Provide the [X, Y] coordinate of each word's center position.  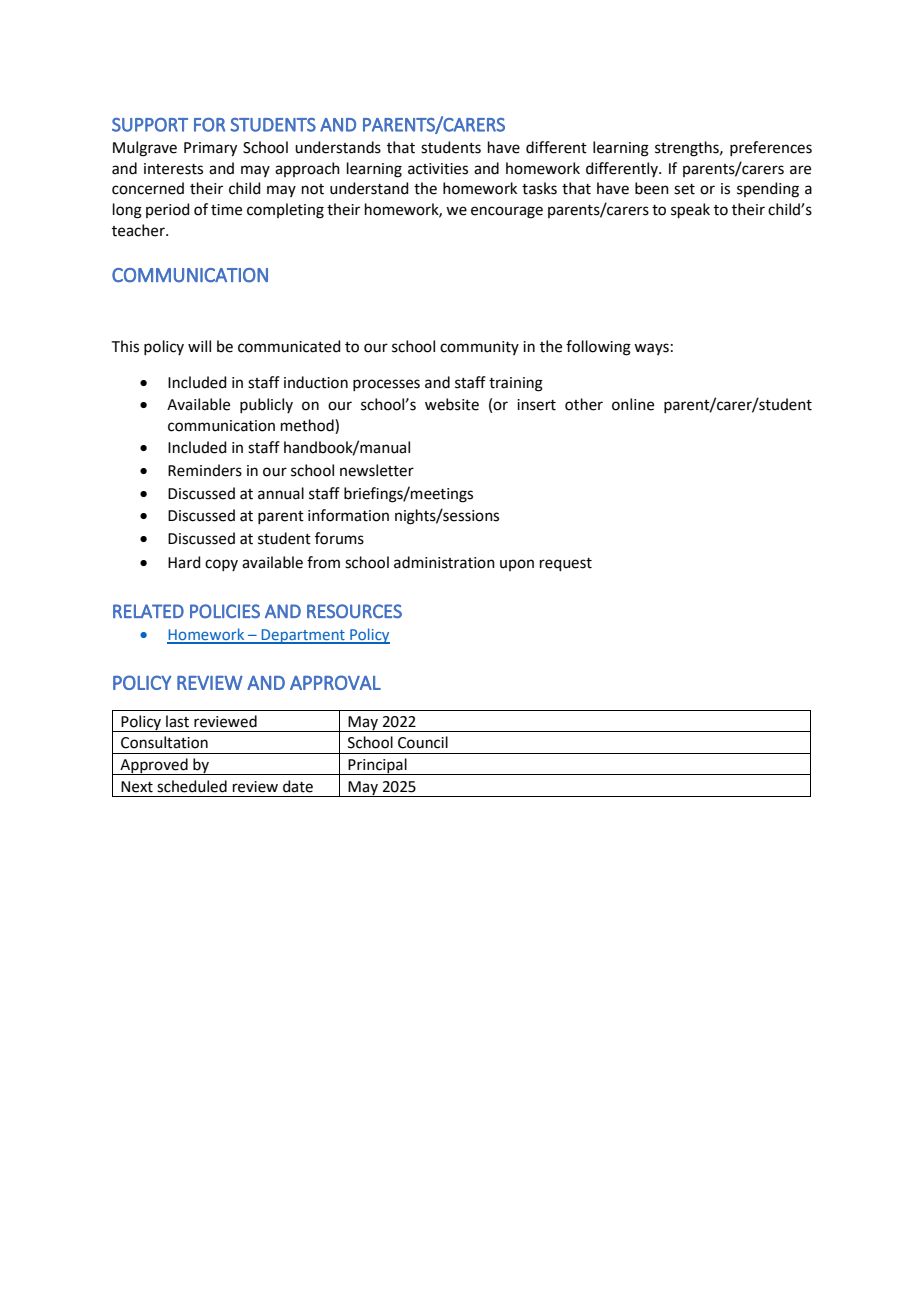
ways [651, 349]
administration [444, 562]
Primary [210, 149]
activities [438, 169]
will [199, 346]
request [566, 564]
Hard [184, 562]
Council [423, 742]
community [479, 348]
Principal [378, 766]
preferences [771, 148]
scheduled [192, 786]
